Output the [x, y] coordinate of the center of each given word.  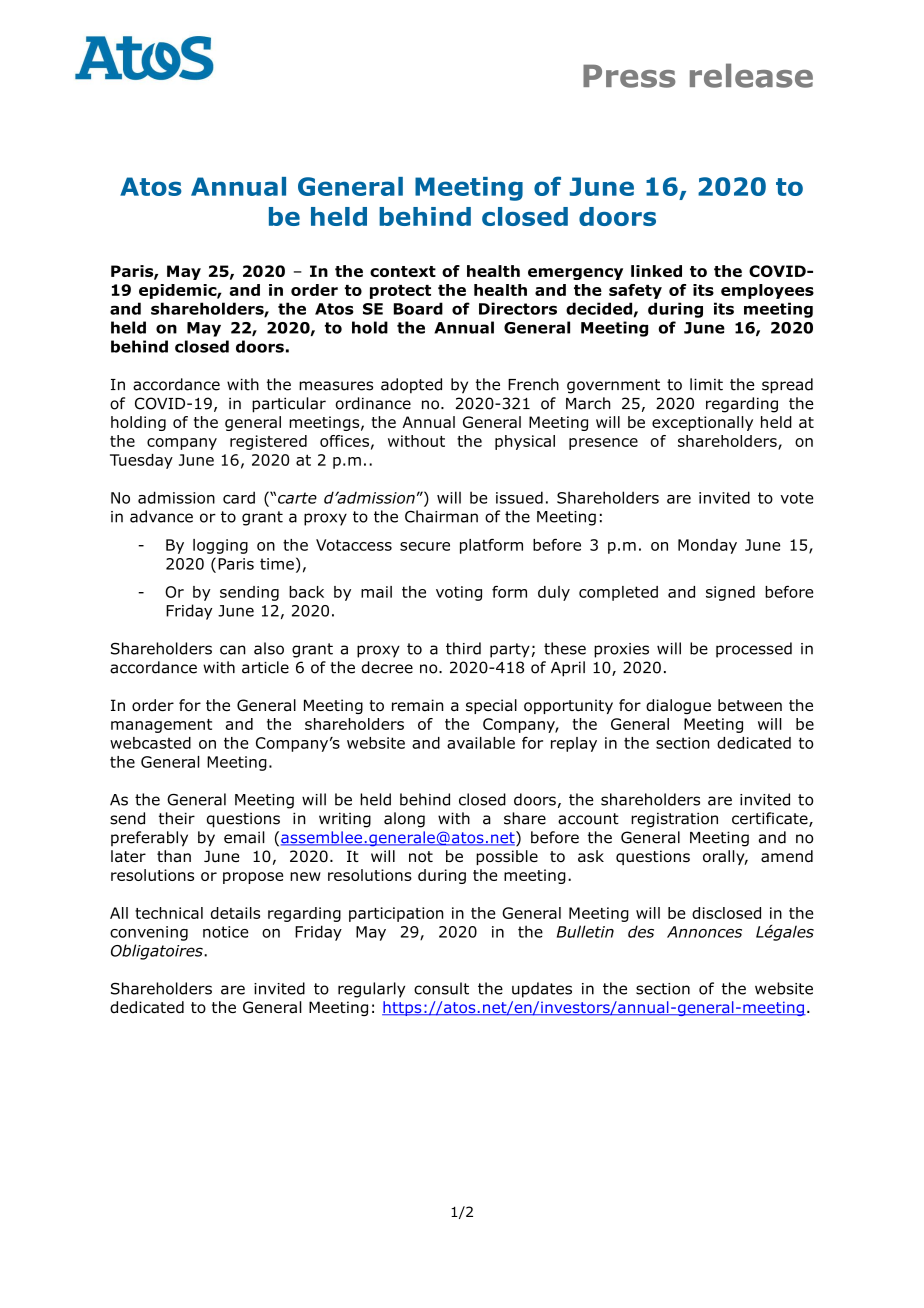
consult [441, 988]
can [233, 650]
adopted [411, 386]
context [403, 271]
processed [754, 650]
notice [225, 932]
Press [629, 76]
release [751, 75]
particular [289, 405]
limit [706, 384]
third [463, 648]
